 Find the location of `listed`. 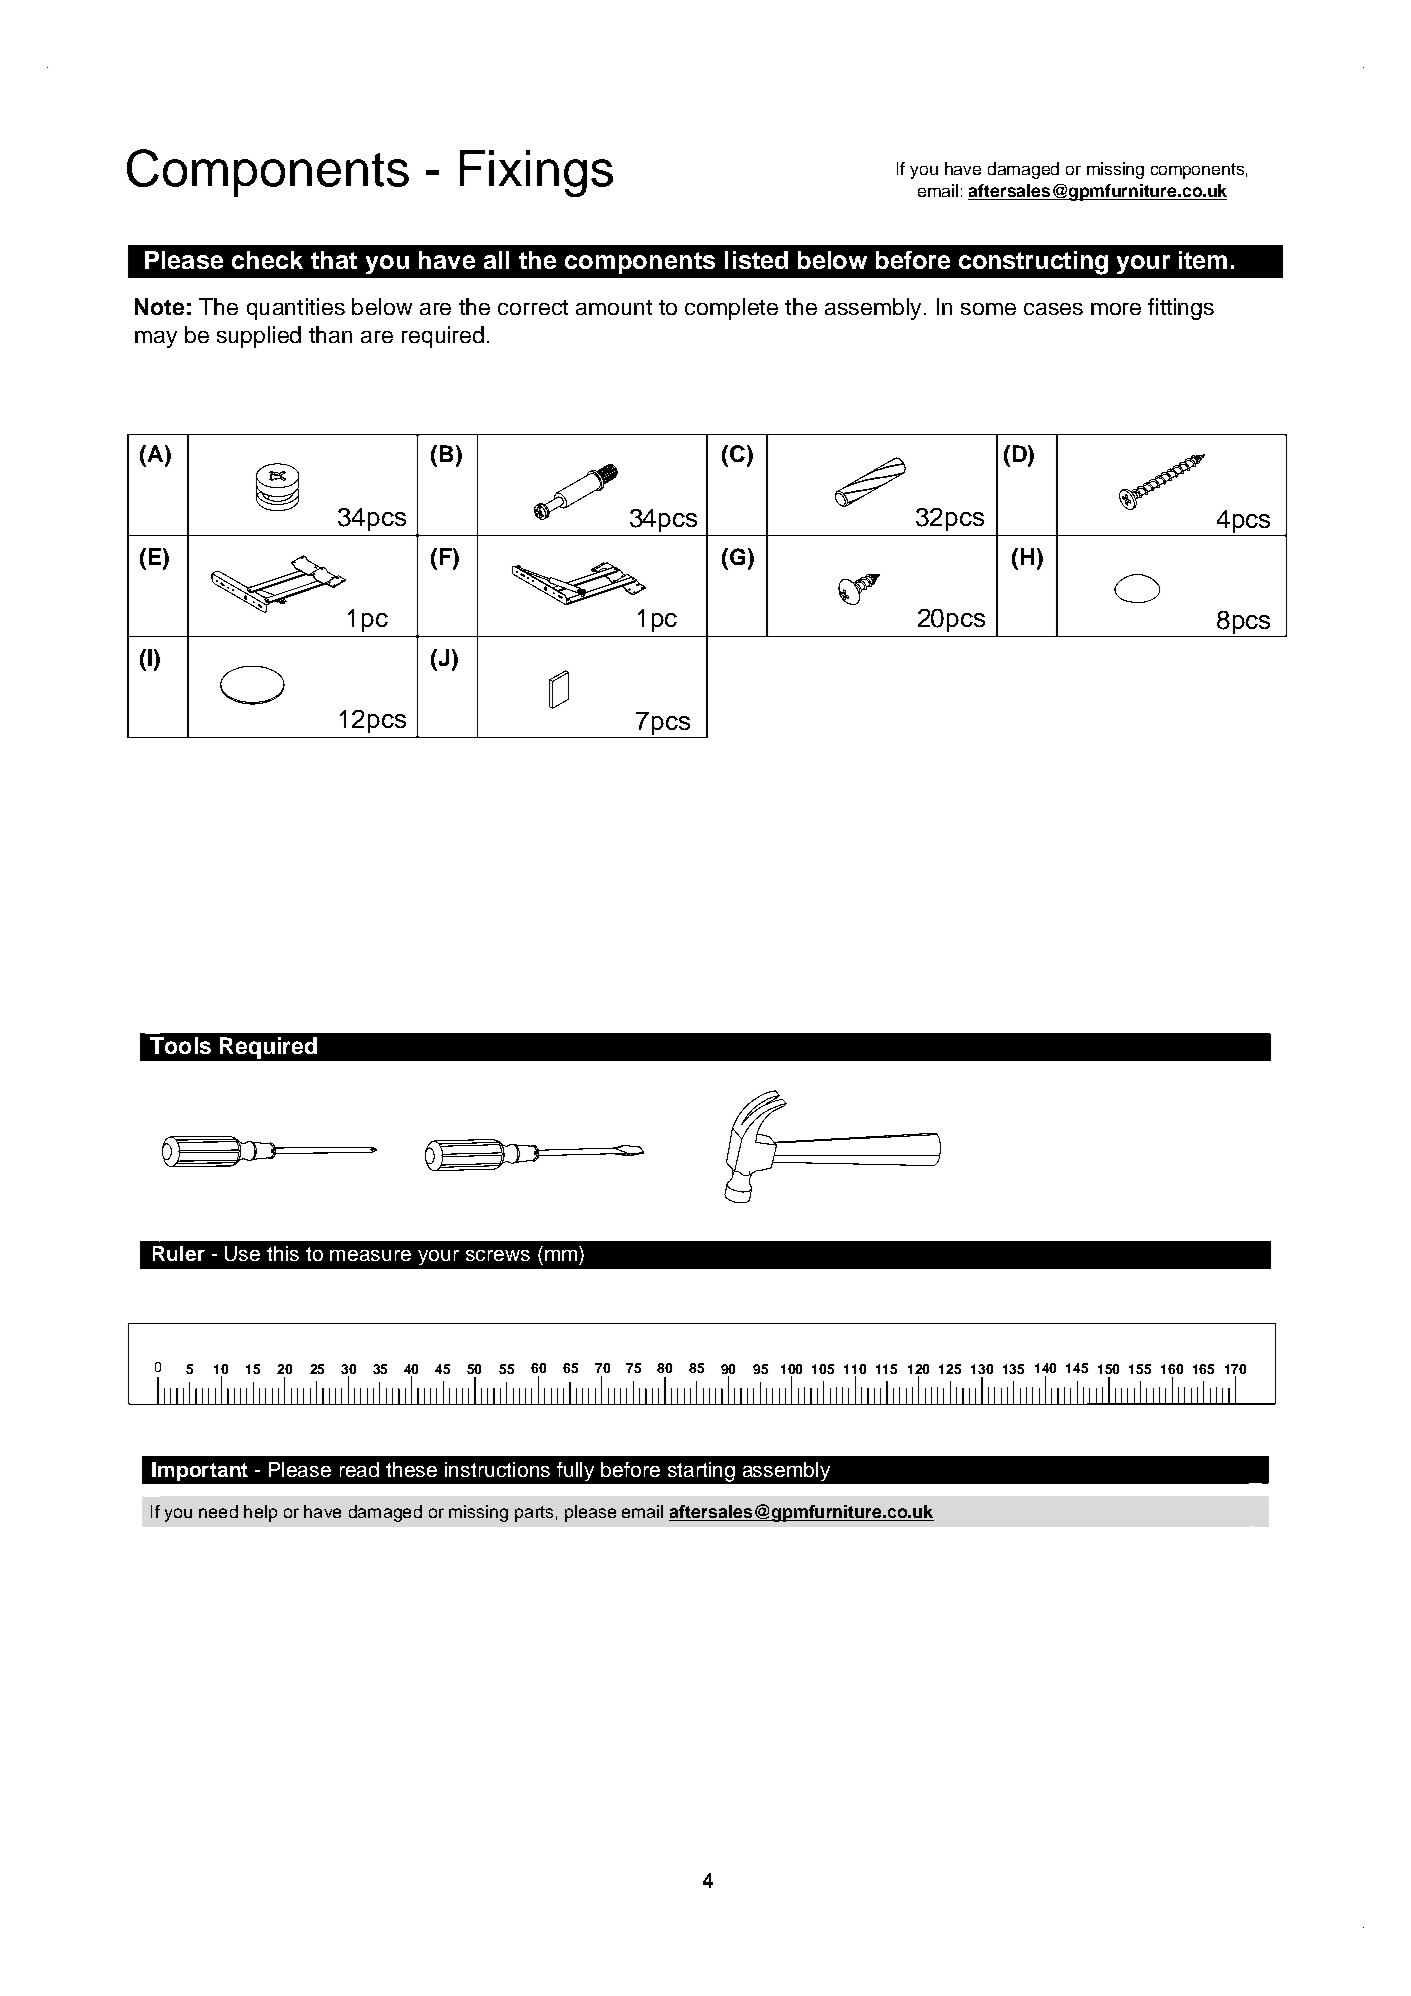

listed is located at coordinates (756, 260).
